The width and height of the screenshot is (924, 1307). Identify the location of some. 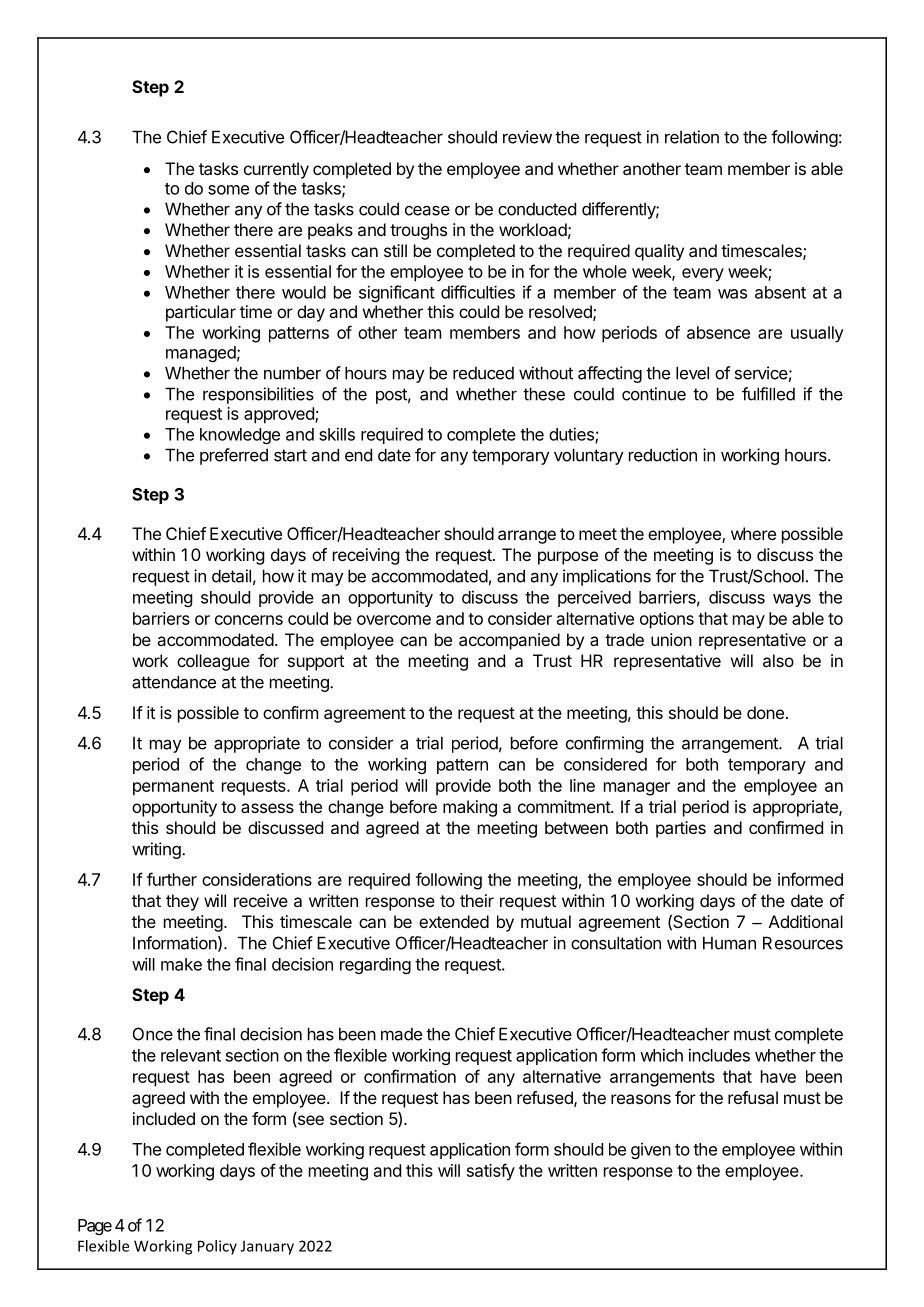
(228, 190).
